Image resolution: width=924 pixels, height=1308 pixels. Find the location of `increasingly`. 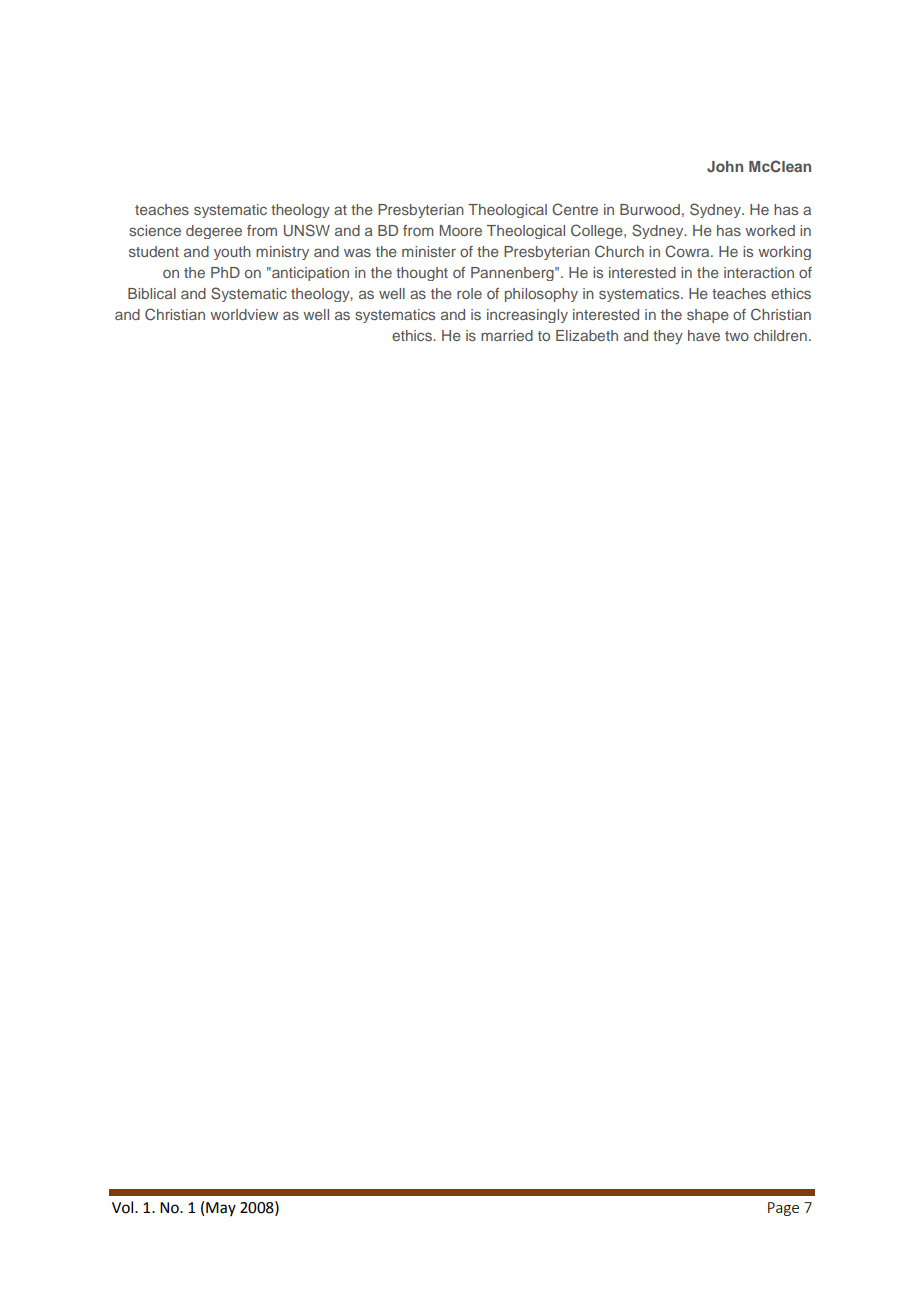

increasingly is located at coordinates (527, 316).
